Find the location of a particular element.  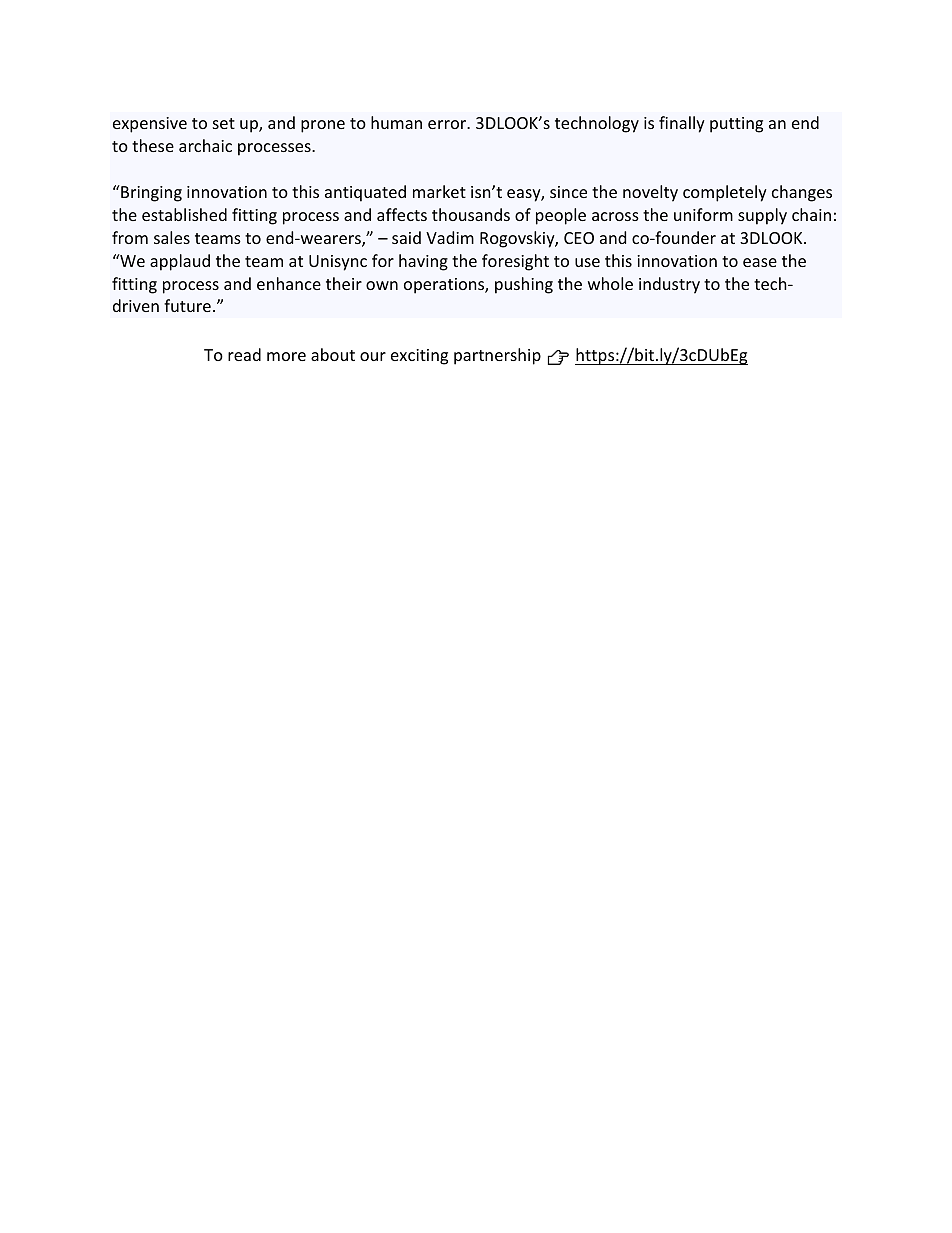

ease is located at coordinates (760, 262).
